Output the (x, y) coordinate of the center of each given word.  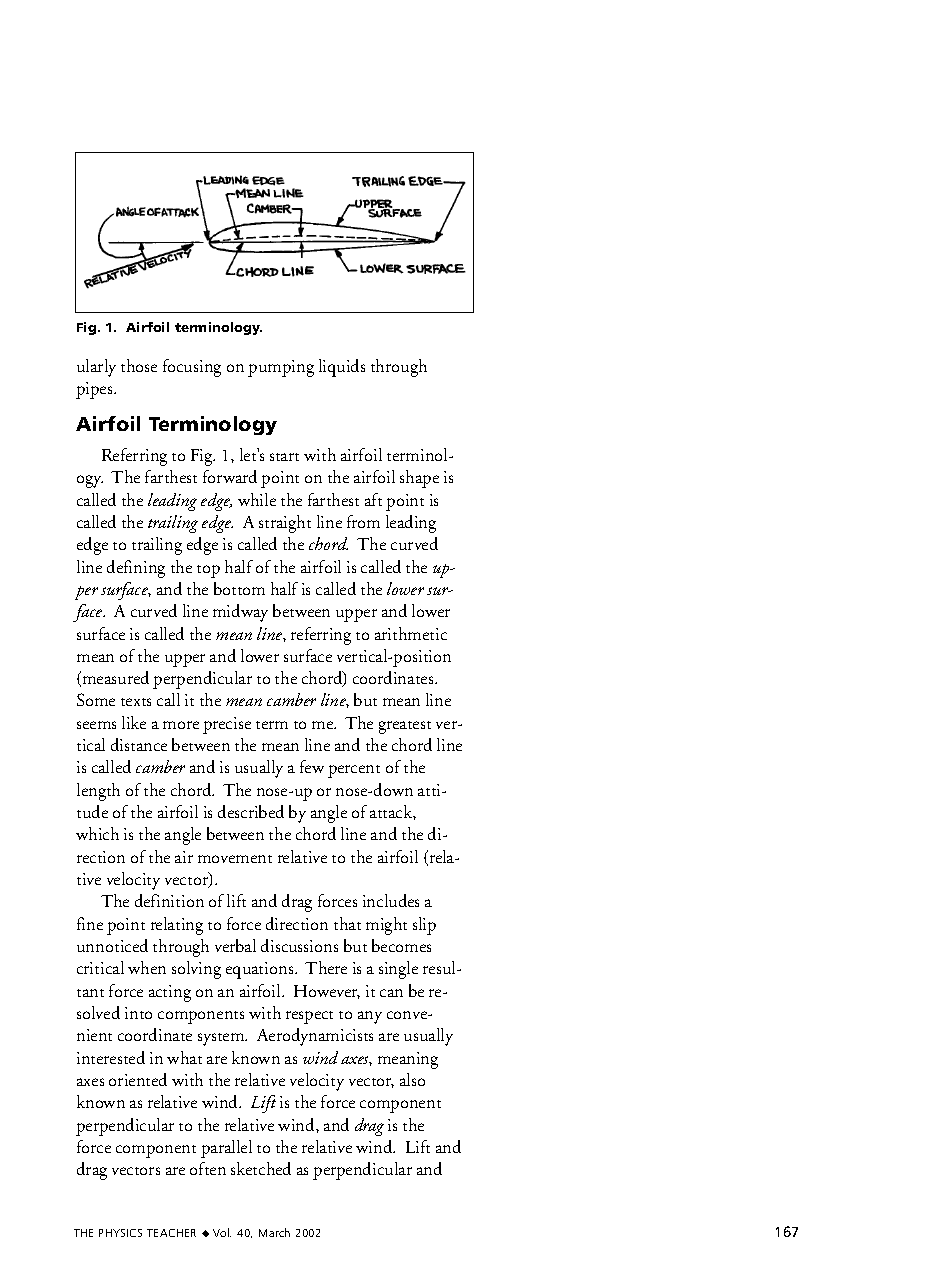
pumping (281, 368)
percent (354, 771)
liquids (342, 368)
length (98, 792)
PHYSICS (120, 1233)
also (412, 1079)
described (251, 811)
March (274, 1232)
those (139, 365)
